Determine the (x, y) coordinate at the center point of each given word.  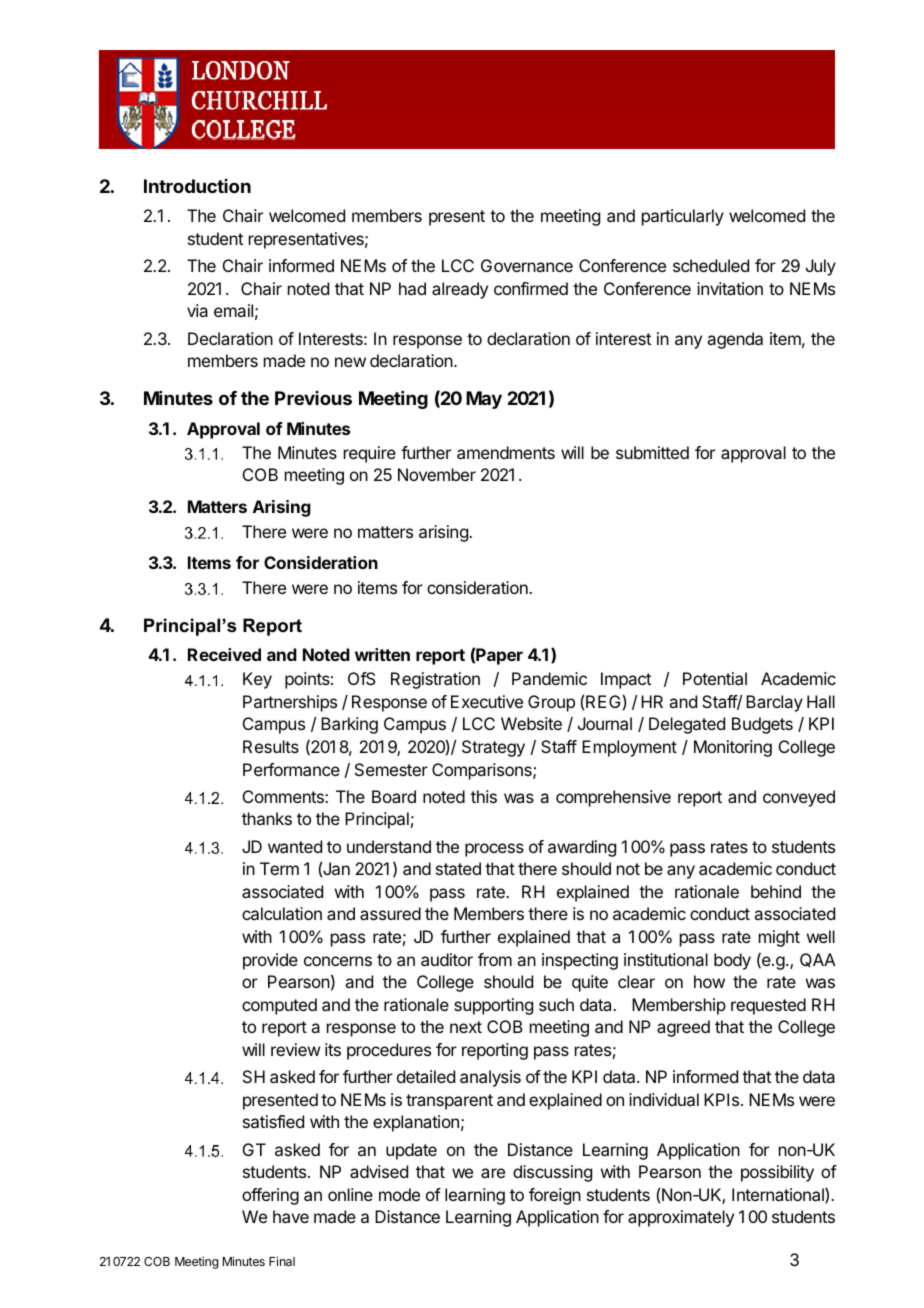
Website (531, 723)
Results (271, 746)
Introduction (197, 186)
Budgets (762, 725)
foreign (555, 1196)
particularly (683, 217)
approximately (681, 1218)
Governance (527, 265)
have (291, 1216)
